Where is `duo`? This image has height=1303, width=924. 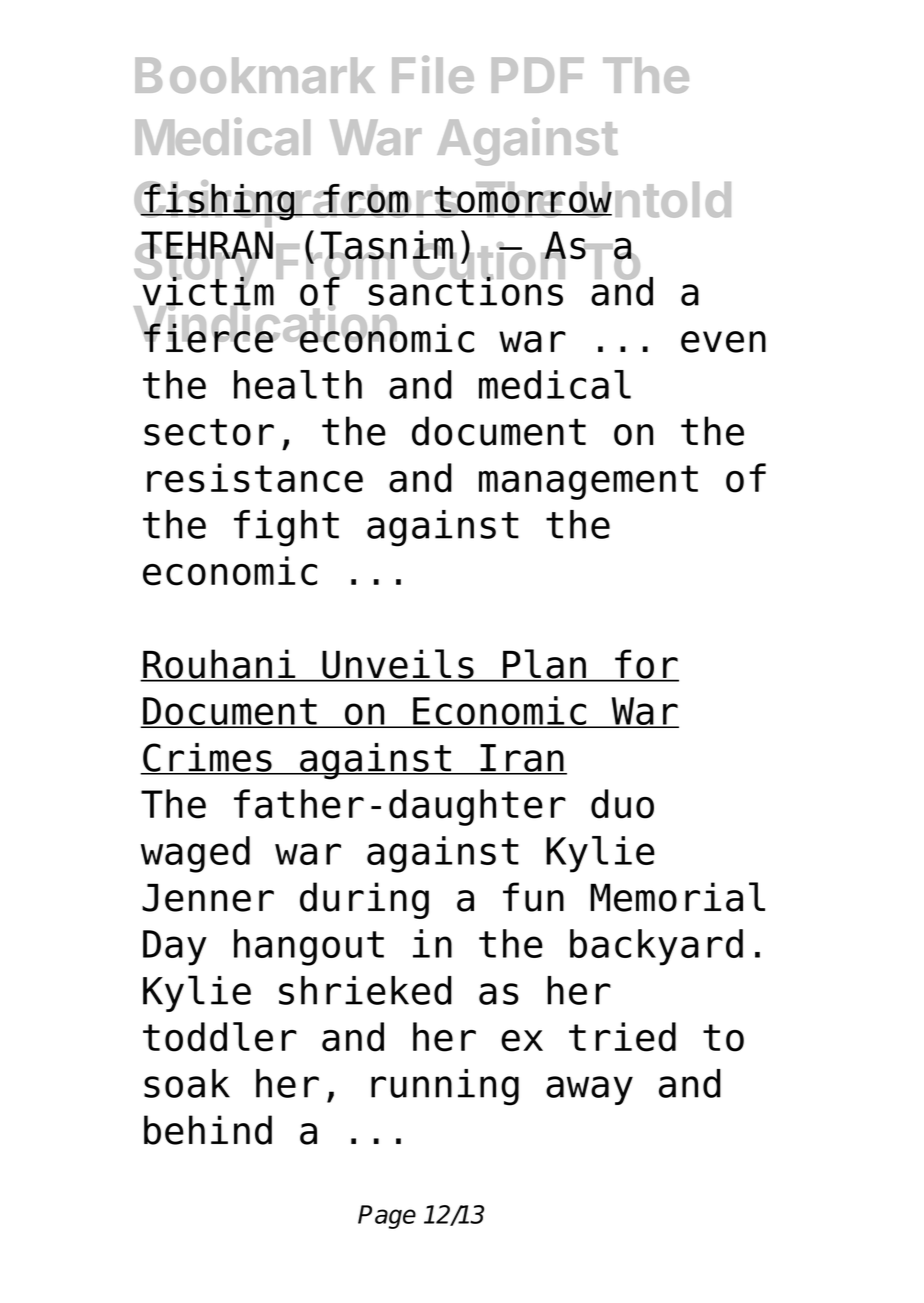
duo is located at coordinates (622, 804).
